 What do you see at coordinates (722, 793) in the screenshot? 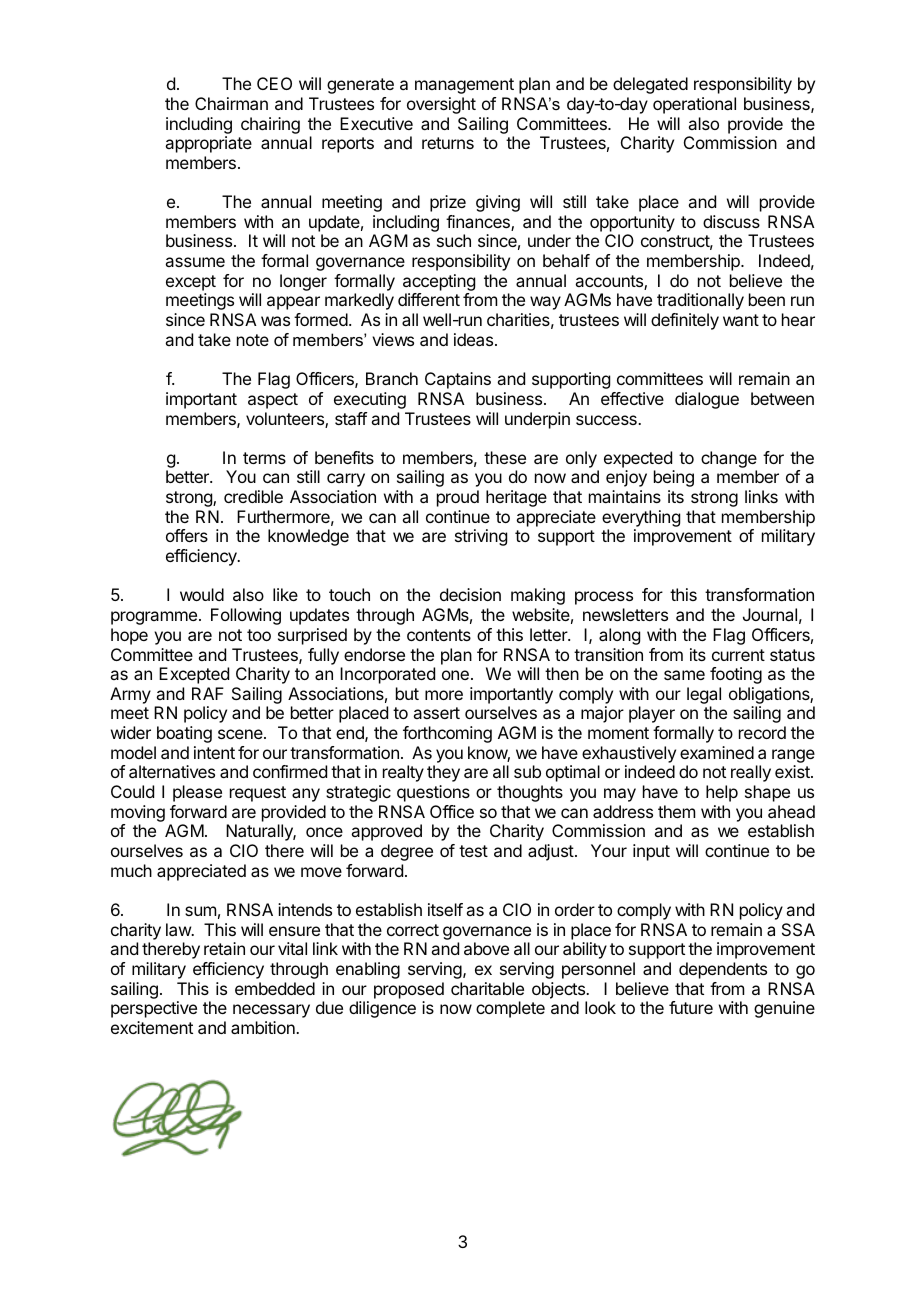
I see `help` at bounding box center [722, 793].
